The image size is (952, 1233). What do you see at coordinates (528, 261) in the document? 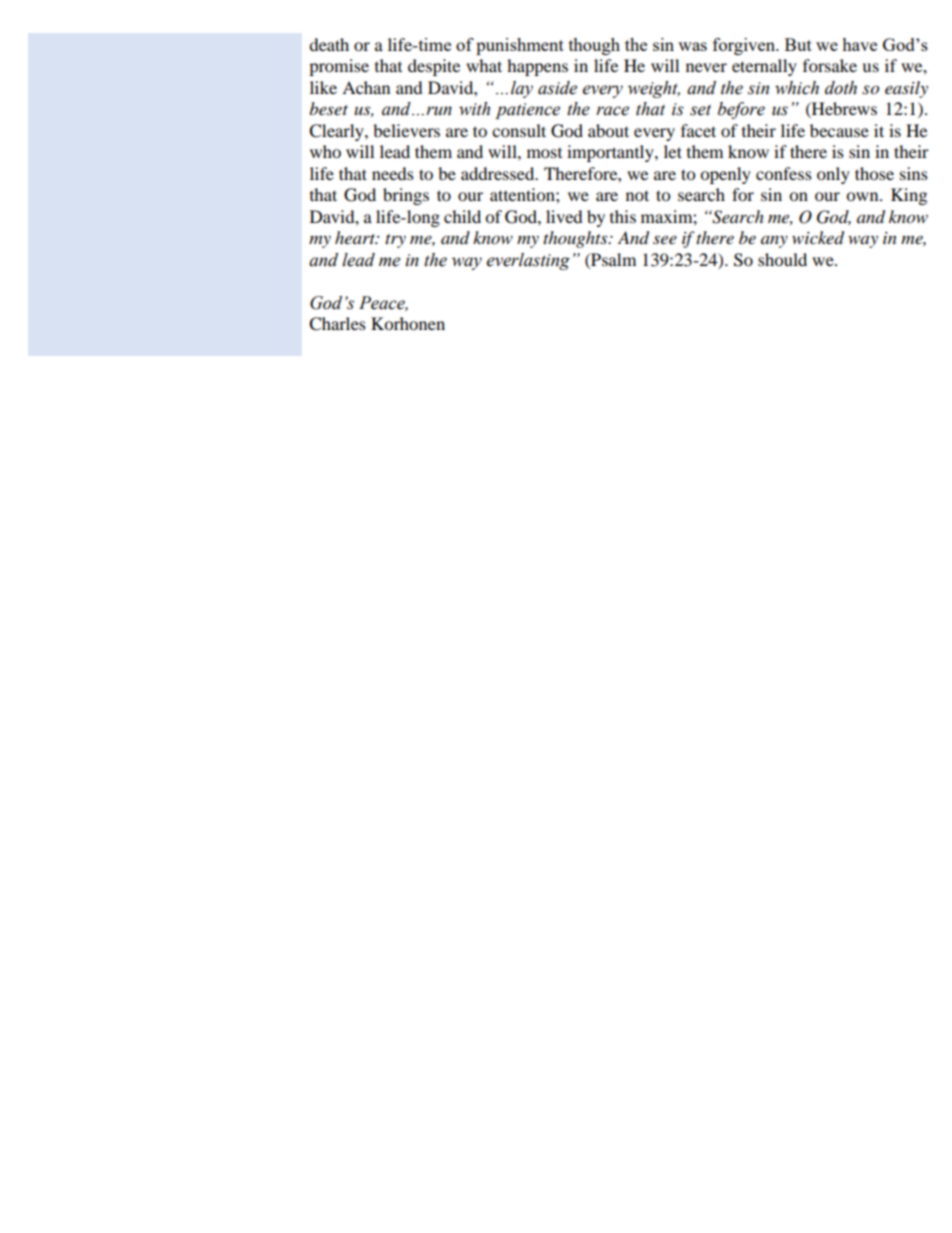
I see `everlasting` at bounding box center [528, 261].
